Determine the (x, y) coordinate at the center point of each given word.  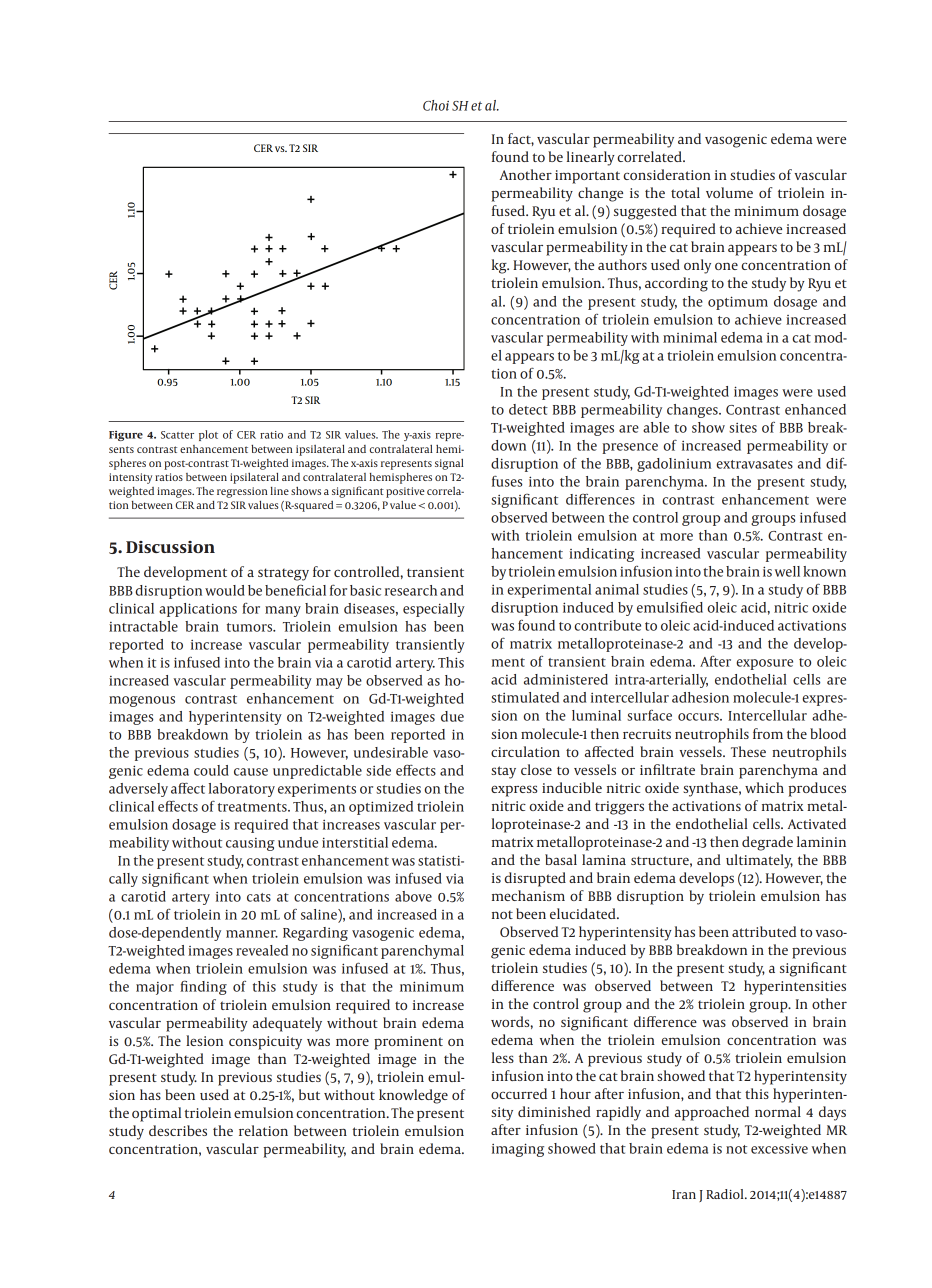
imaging (518, 1150)
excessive (779, 1148)
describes (178, 1130)
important (587, 177)
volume (729, 192)
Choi (436, 105)
